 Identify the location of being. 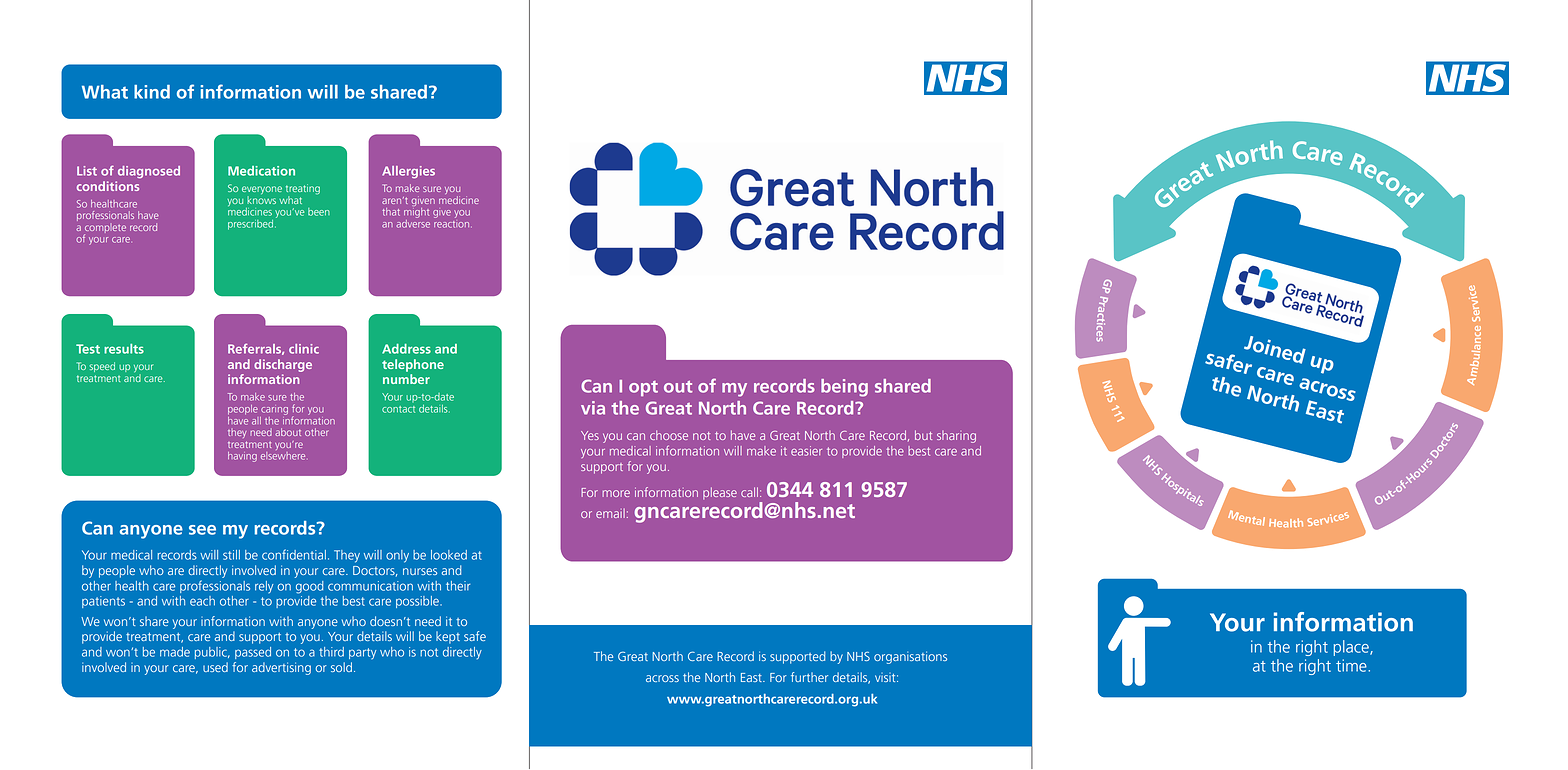
(844, 388).
